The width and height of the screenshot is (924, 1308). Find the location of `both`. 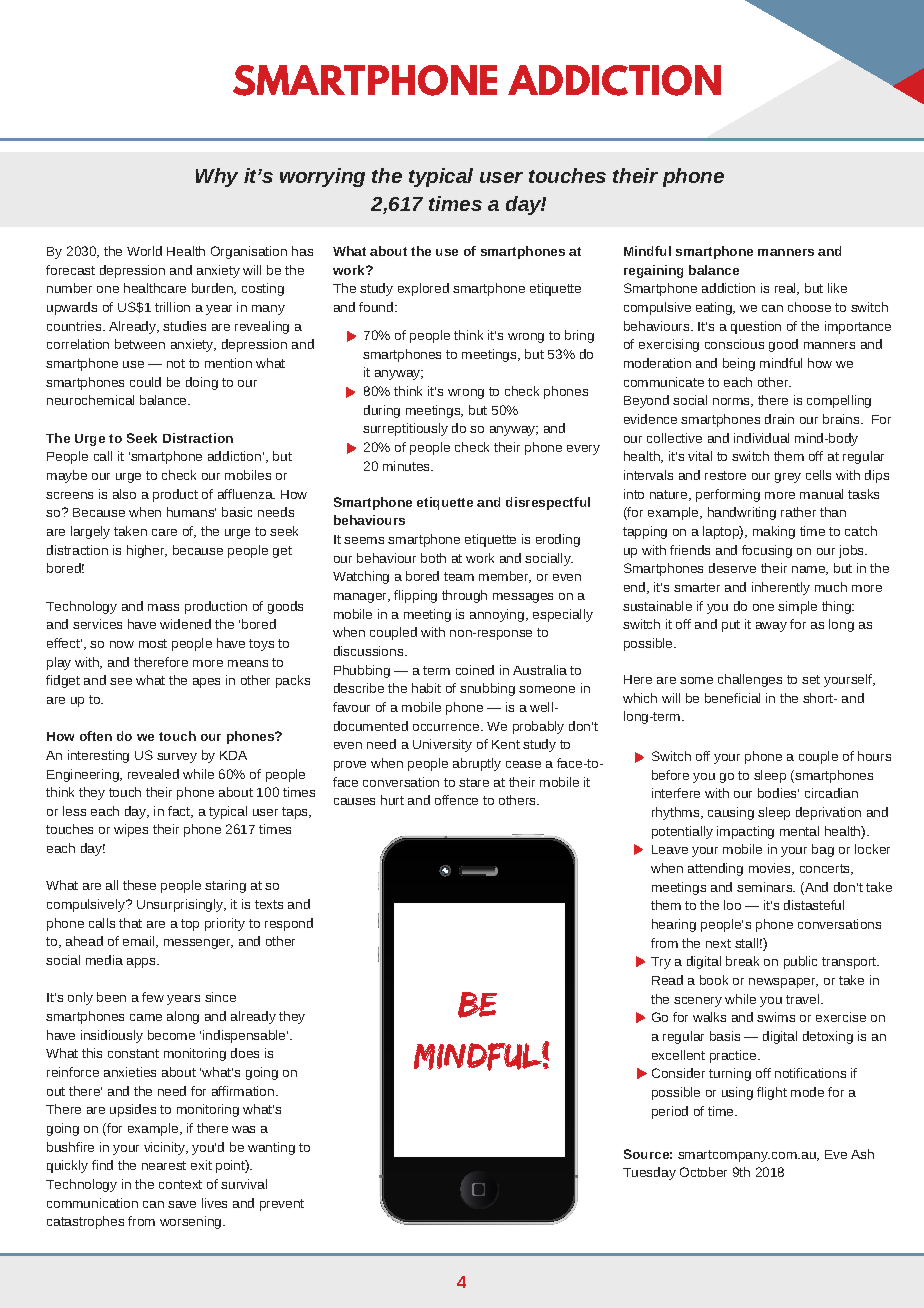

both is located at coordinates (433, 558).
